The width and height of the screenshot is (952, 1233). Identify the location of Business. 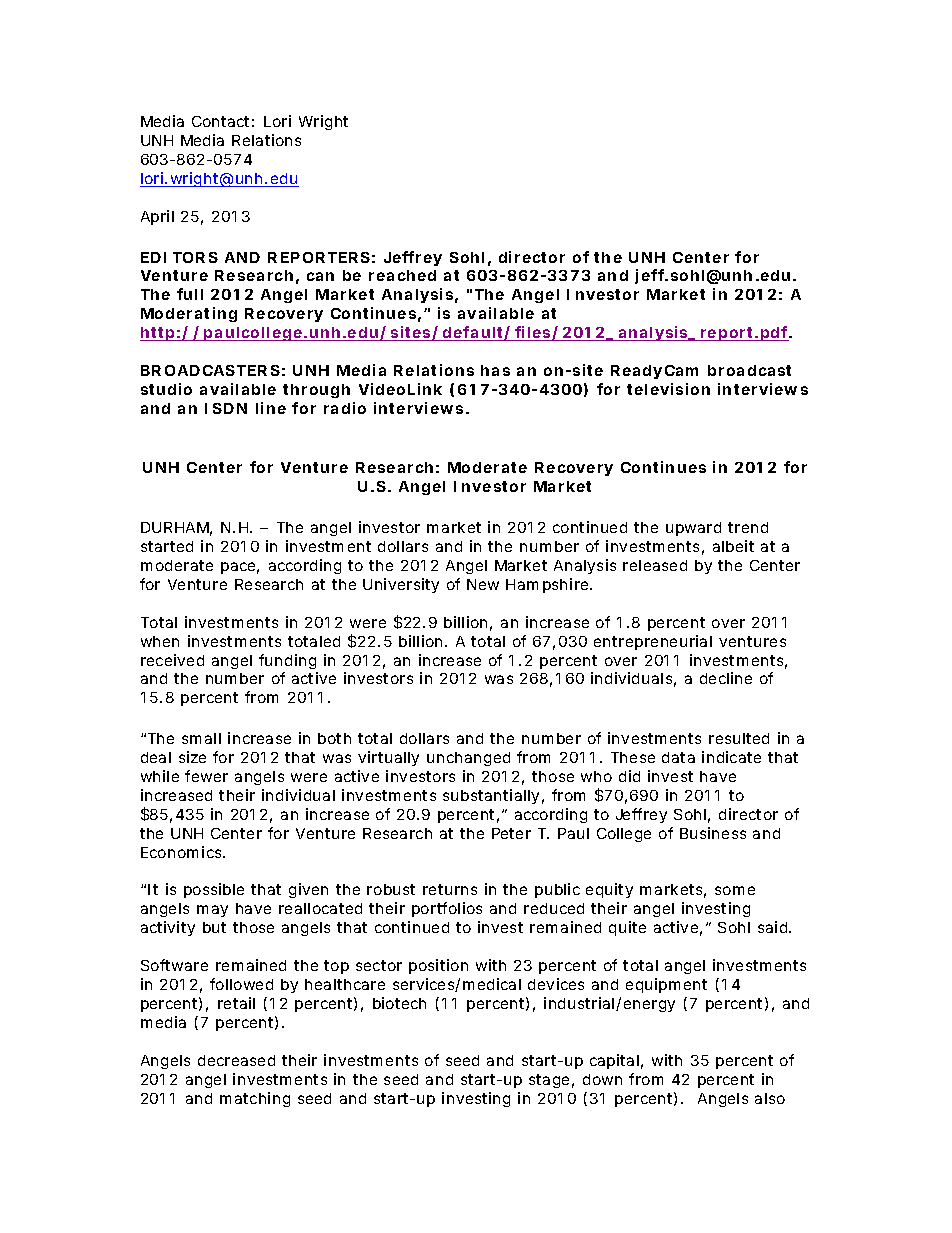
(713, 833).
